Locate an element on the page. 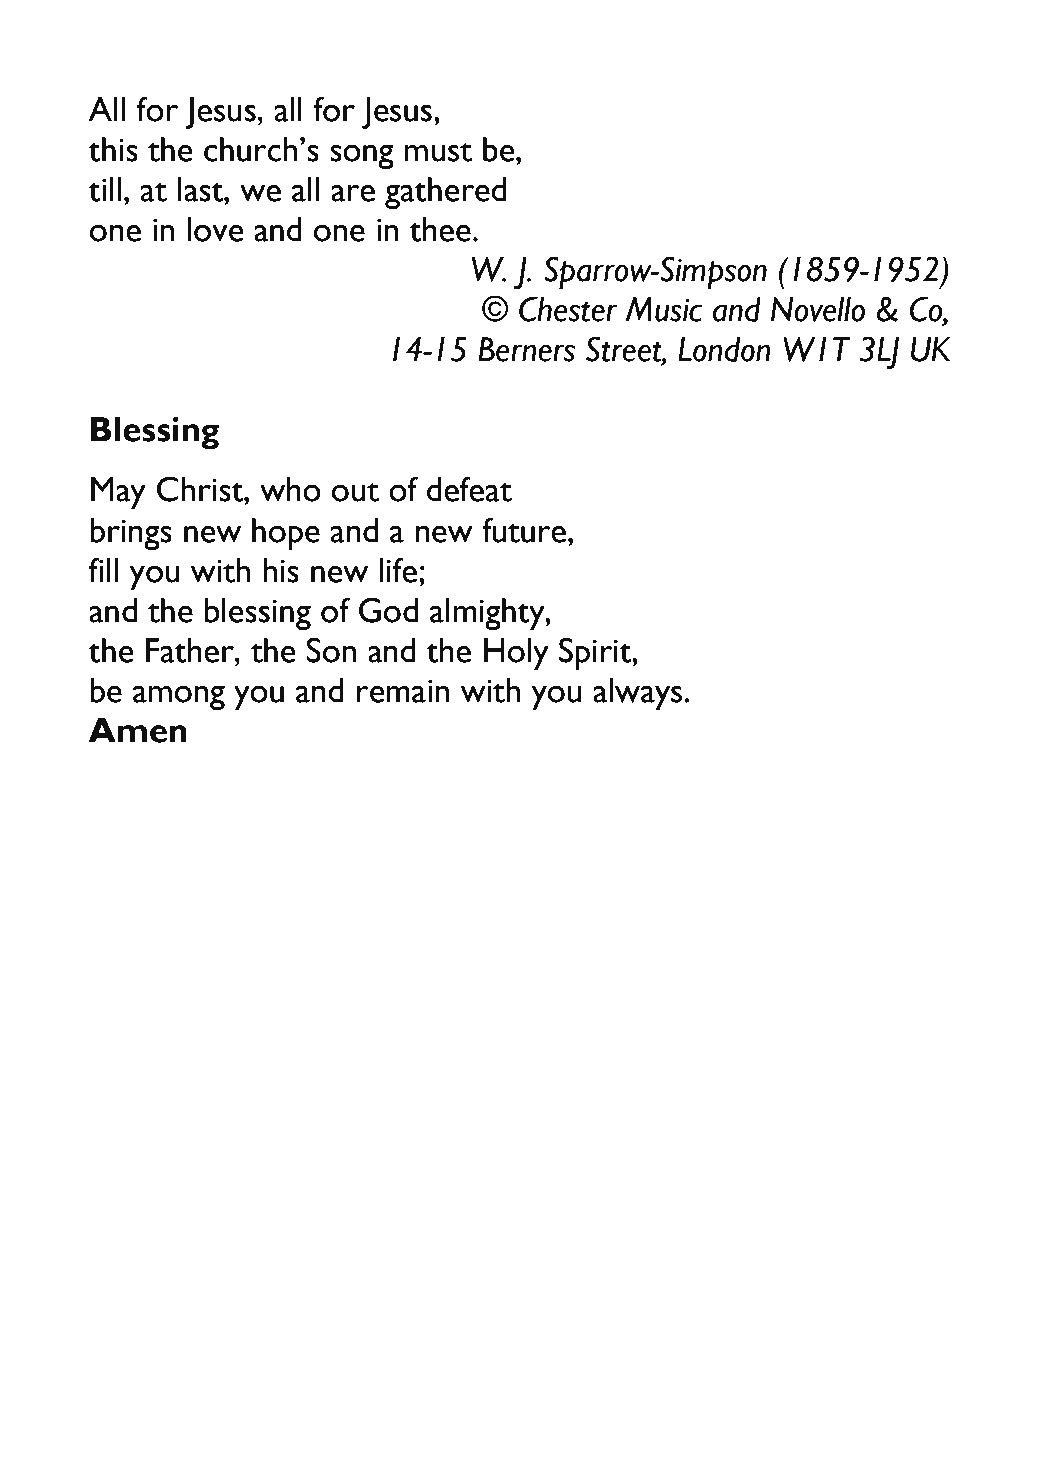 This image has height=1469, width=1039. always is located at coordinates (639, 694).
